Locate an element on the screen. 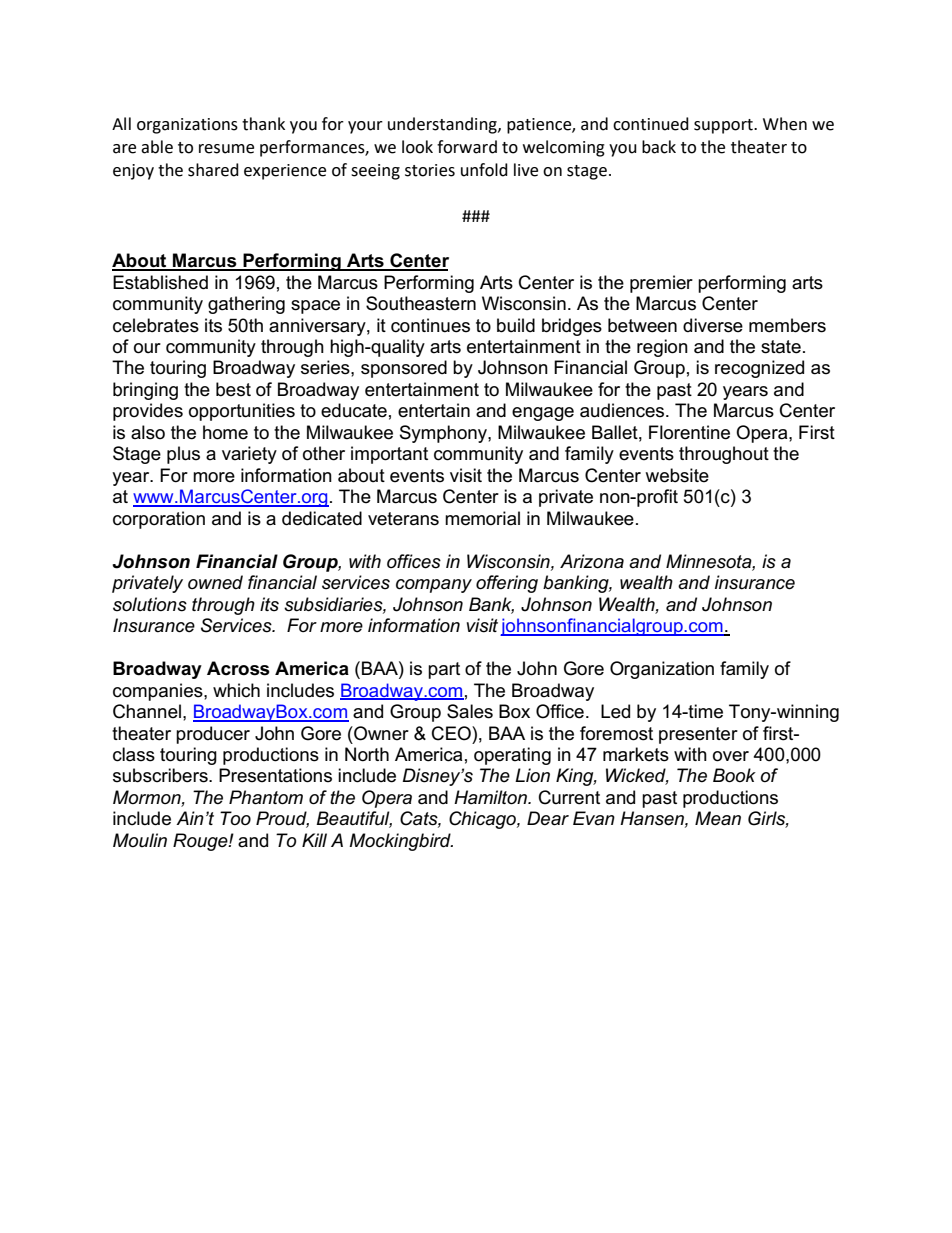 The height and width of the screenshot is (1233, 952). continues is located at coordinates (430, 325).
